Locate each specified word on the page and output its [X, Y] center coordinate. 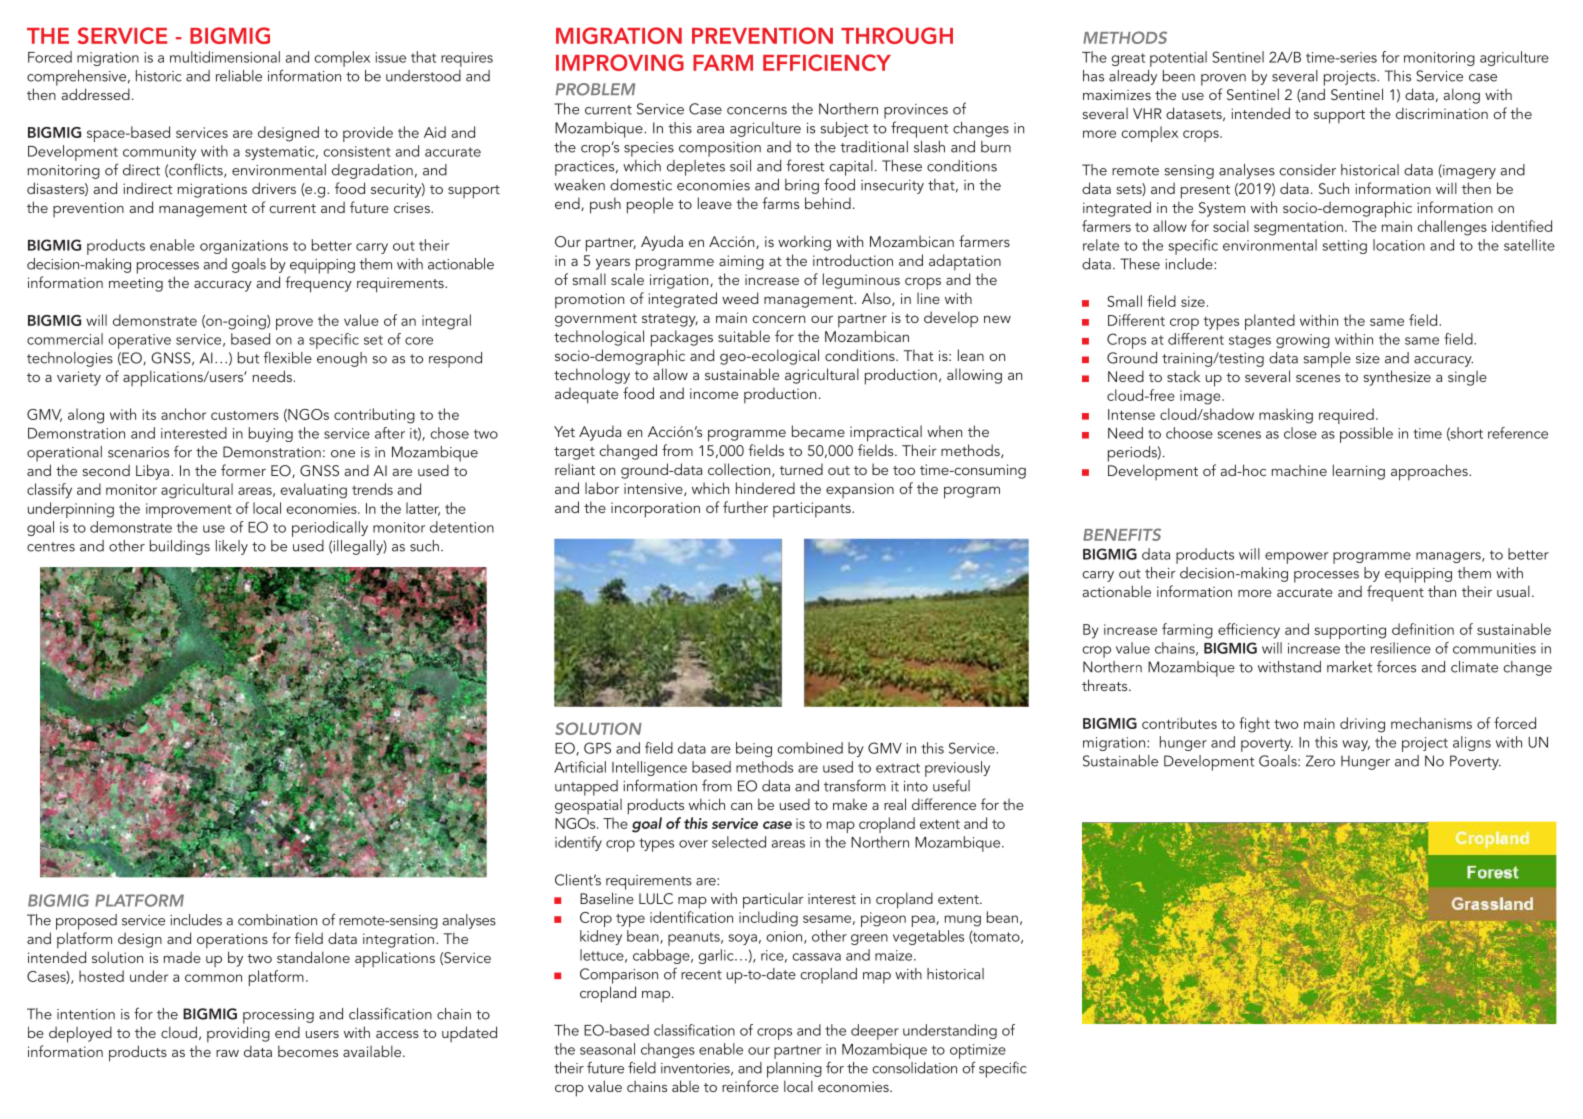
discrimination [1442, 113]
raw [227, 1053]
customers [245, 415]
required [1346, 416]
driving [1362, 725]
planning [794, 1070]
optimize [978, 1051]
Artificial [580, 767]
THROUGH [897, 35]
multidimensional [225, 57]
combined [810, 748]
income [714, 393]
